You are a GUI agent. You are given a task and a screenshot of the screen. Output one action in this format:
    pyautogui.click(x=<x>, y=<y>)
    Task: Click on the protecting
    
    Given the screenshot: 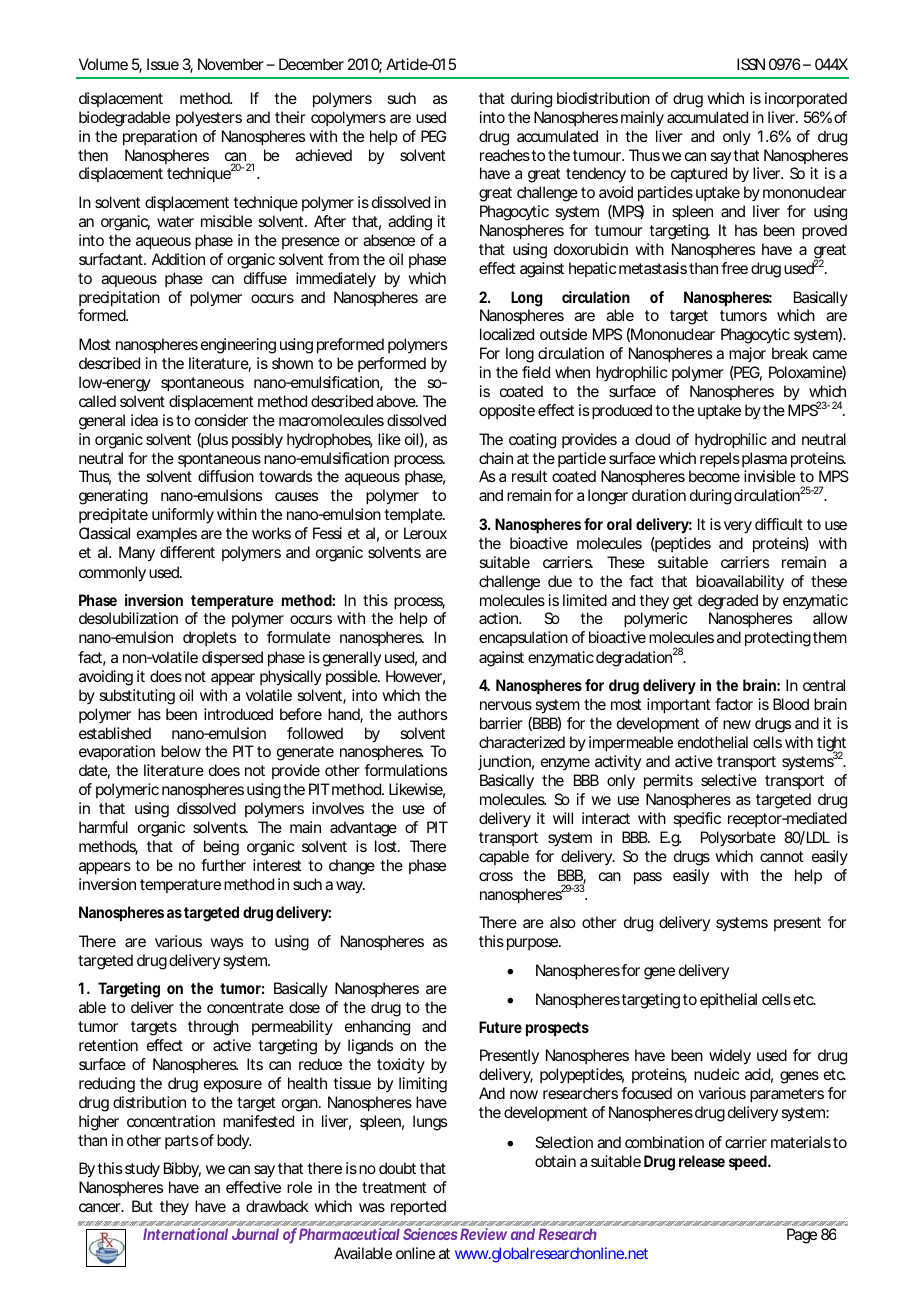 What is the action you would take?
    pyautogui.click(x=778, y=639)
